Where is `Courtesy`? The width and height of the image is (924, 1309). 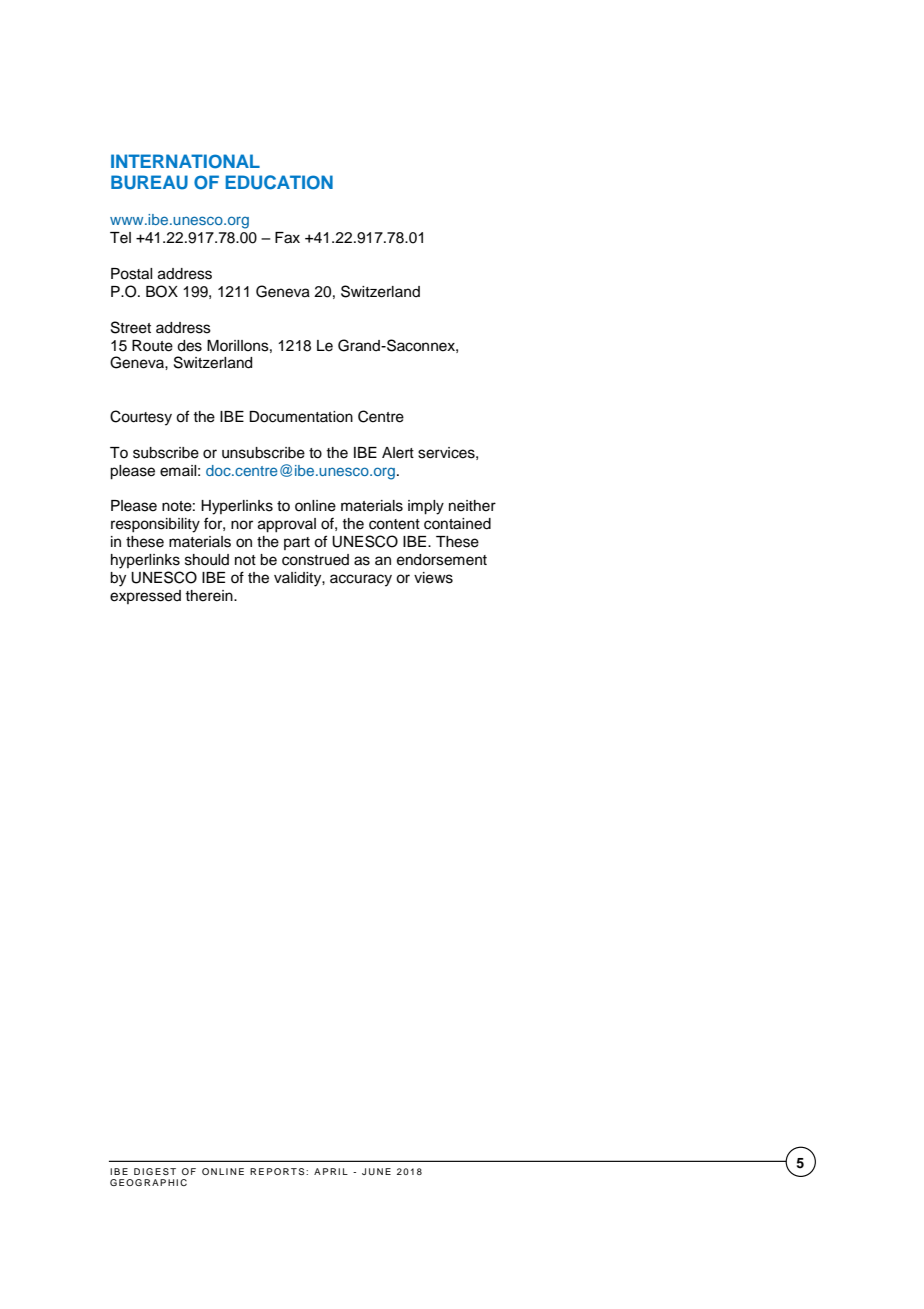
Courtesy is located at coordinates (141, 418).
